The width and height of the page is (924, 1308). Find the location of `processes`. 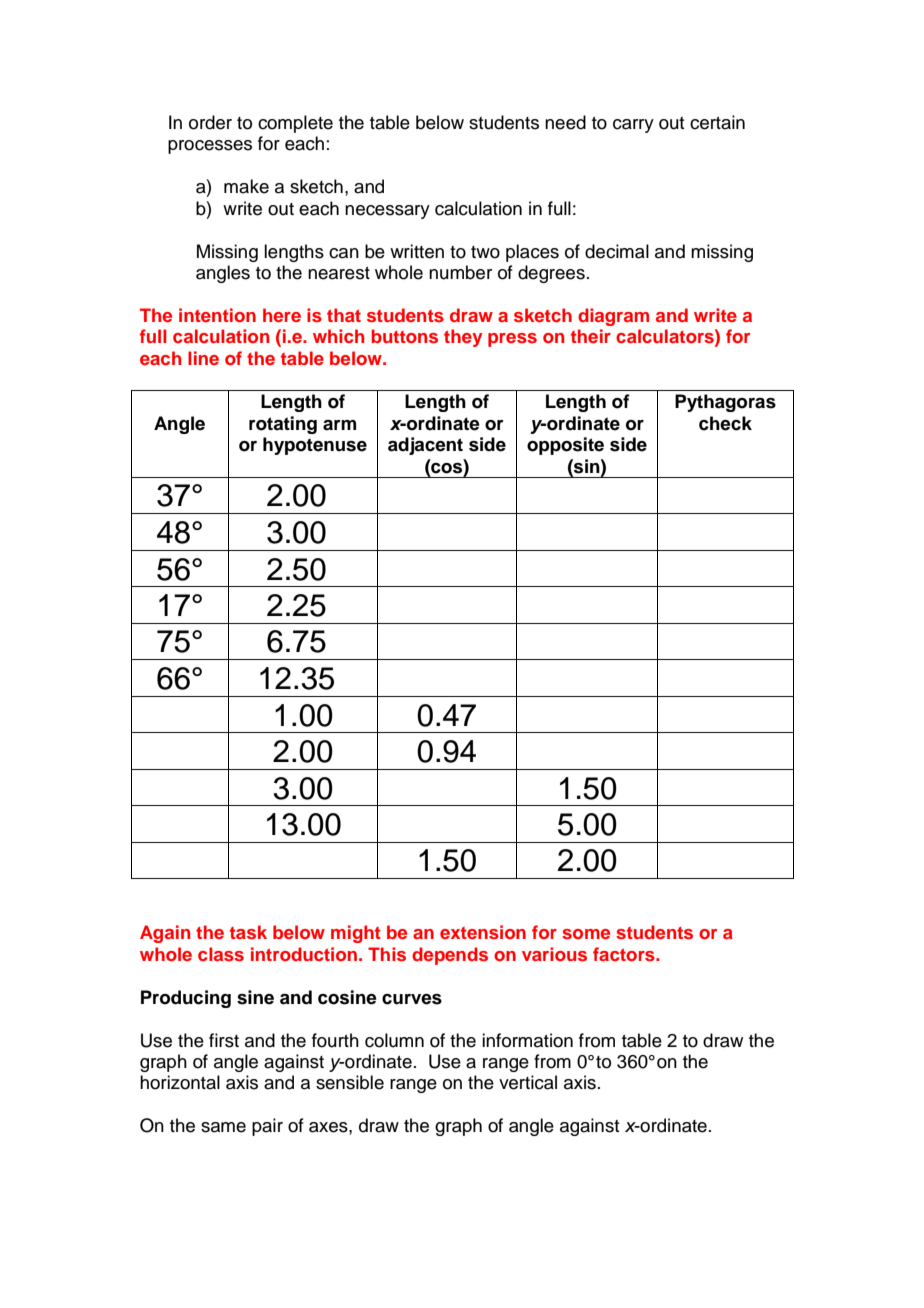

processes is located at coordinates (210, 147).
